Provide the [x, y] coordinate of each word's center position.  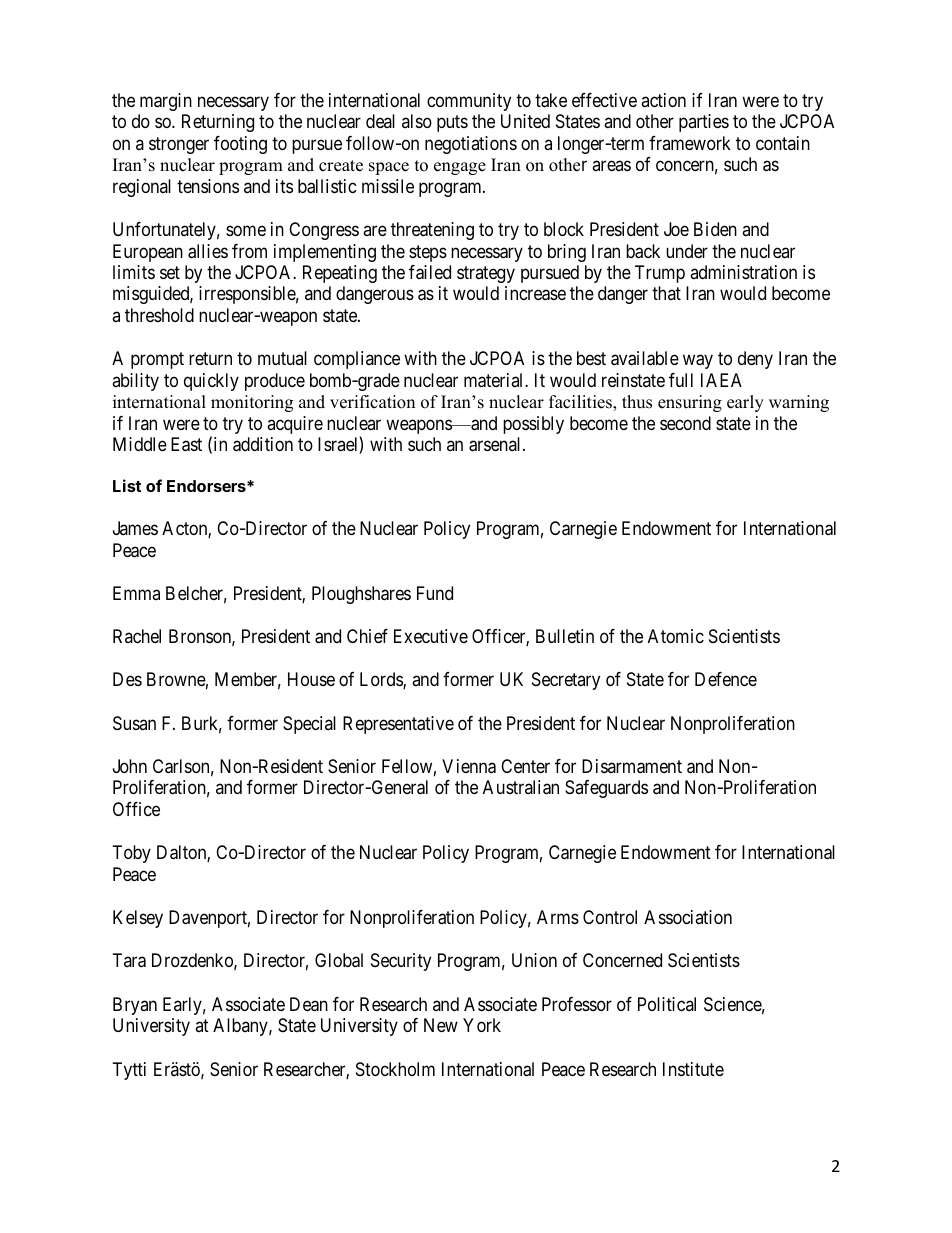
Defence [726, 679]
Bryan [135, 1006]
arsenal [496, 444]
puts [452, 124]
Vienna [469, 766]
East [186, 444]
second [685, 423]
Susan [134, 723]
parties [704, 123]
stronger [179, 145]
